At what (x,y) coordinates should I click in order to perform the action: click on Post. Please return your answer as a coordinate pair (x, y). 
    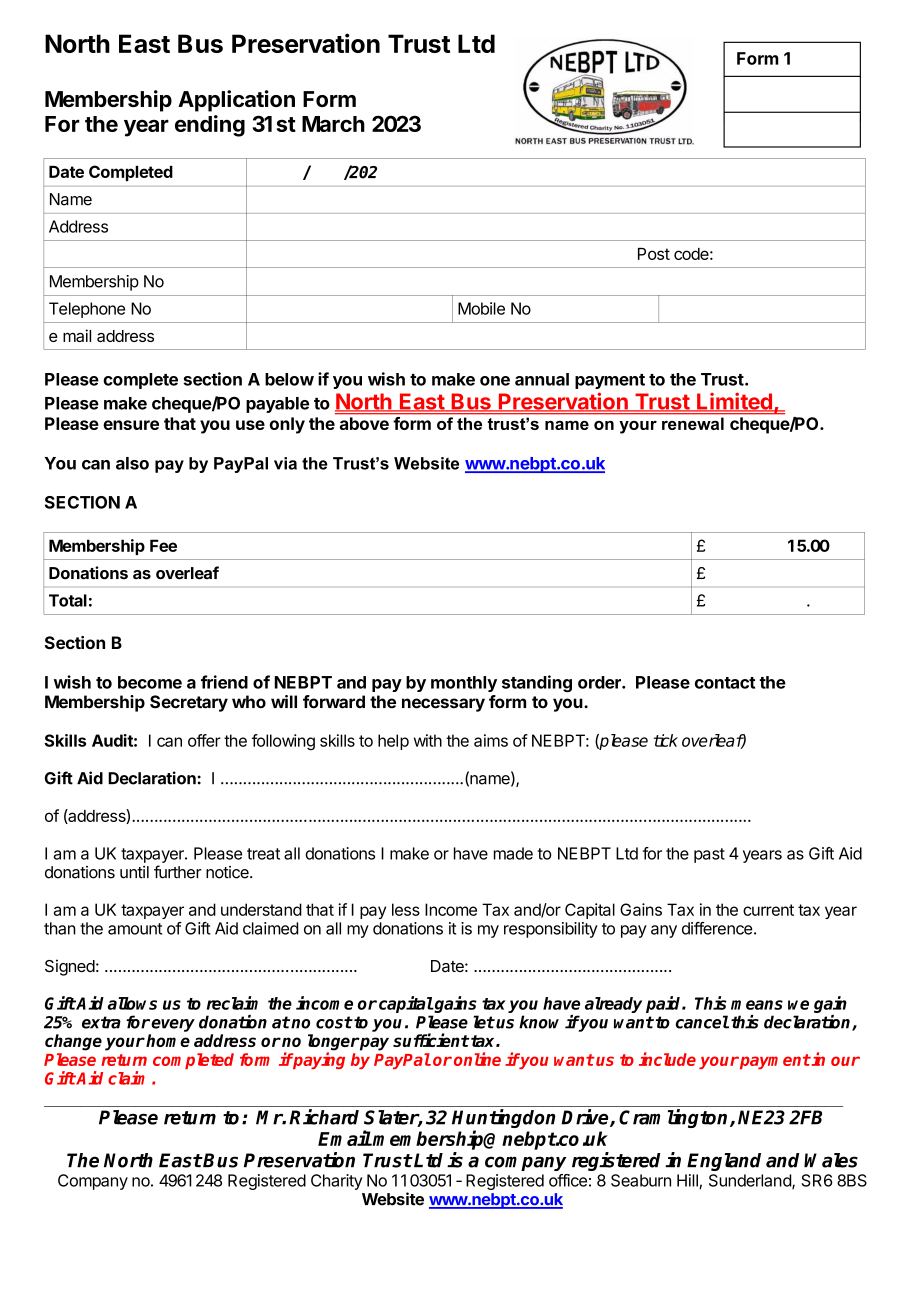
    Looking at the image, I should click on (654, 254).
